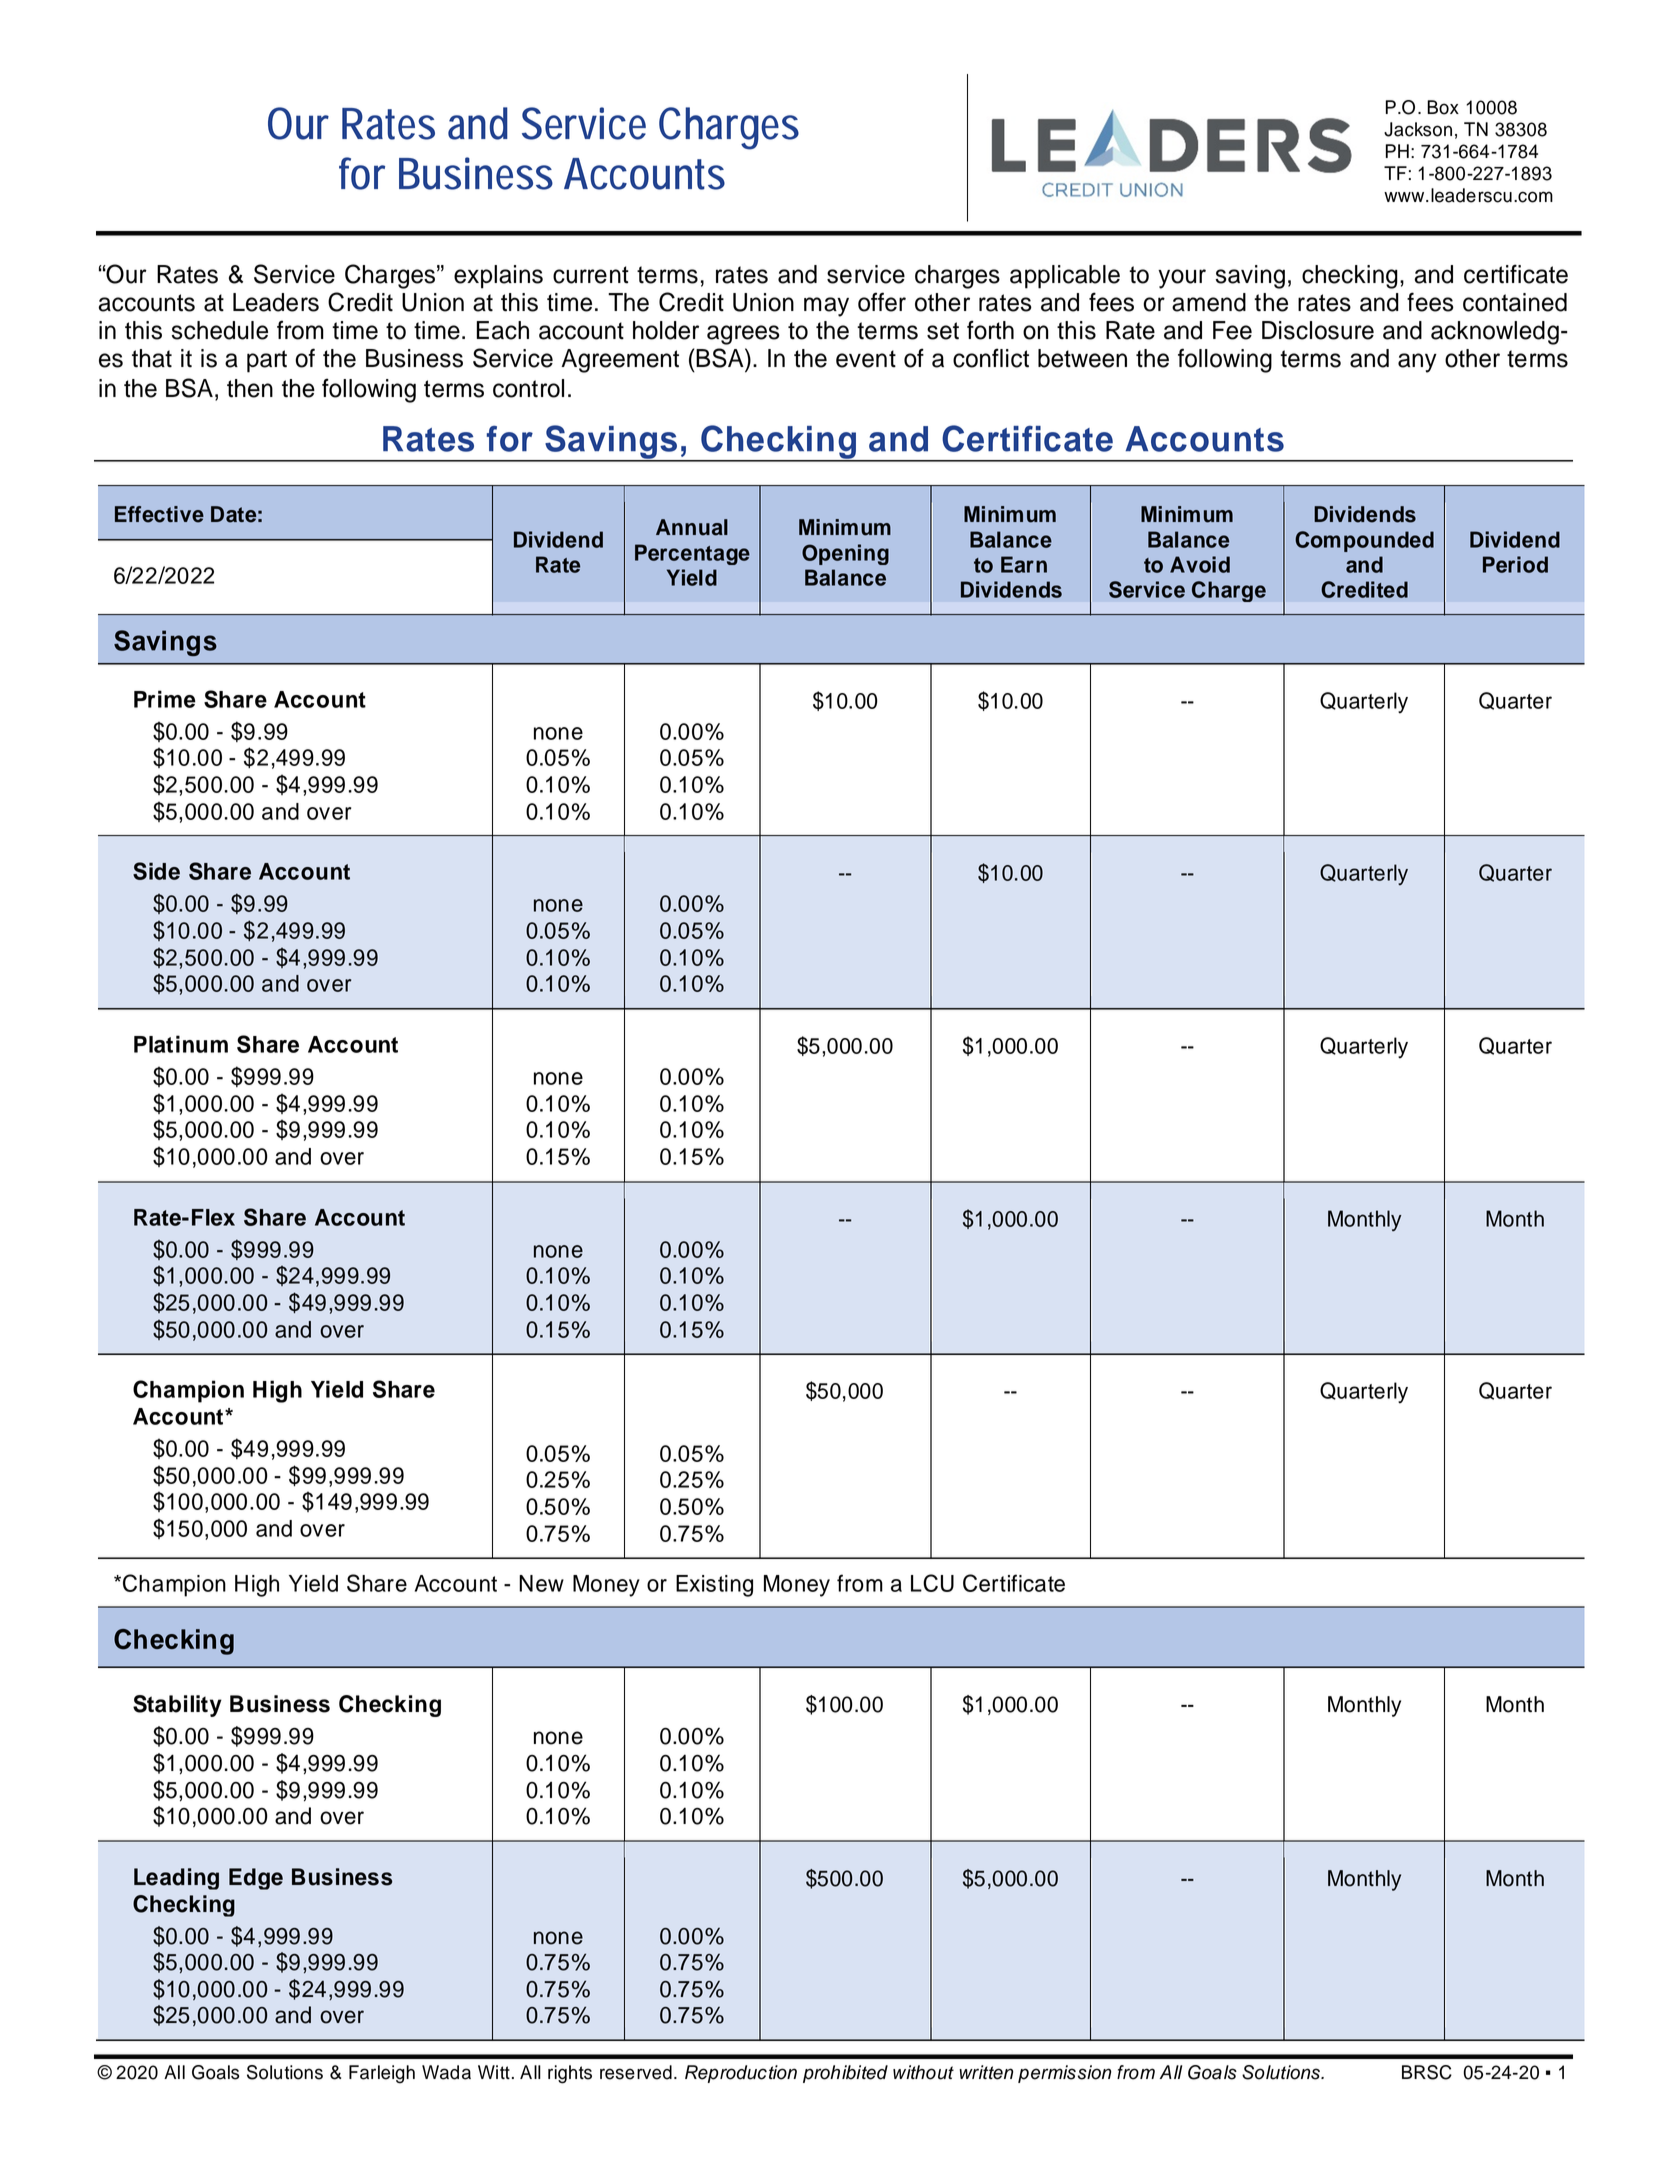 The width and height of the screenshot is (1667, 2157). I want to click on Side, so click(156, 871).
